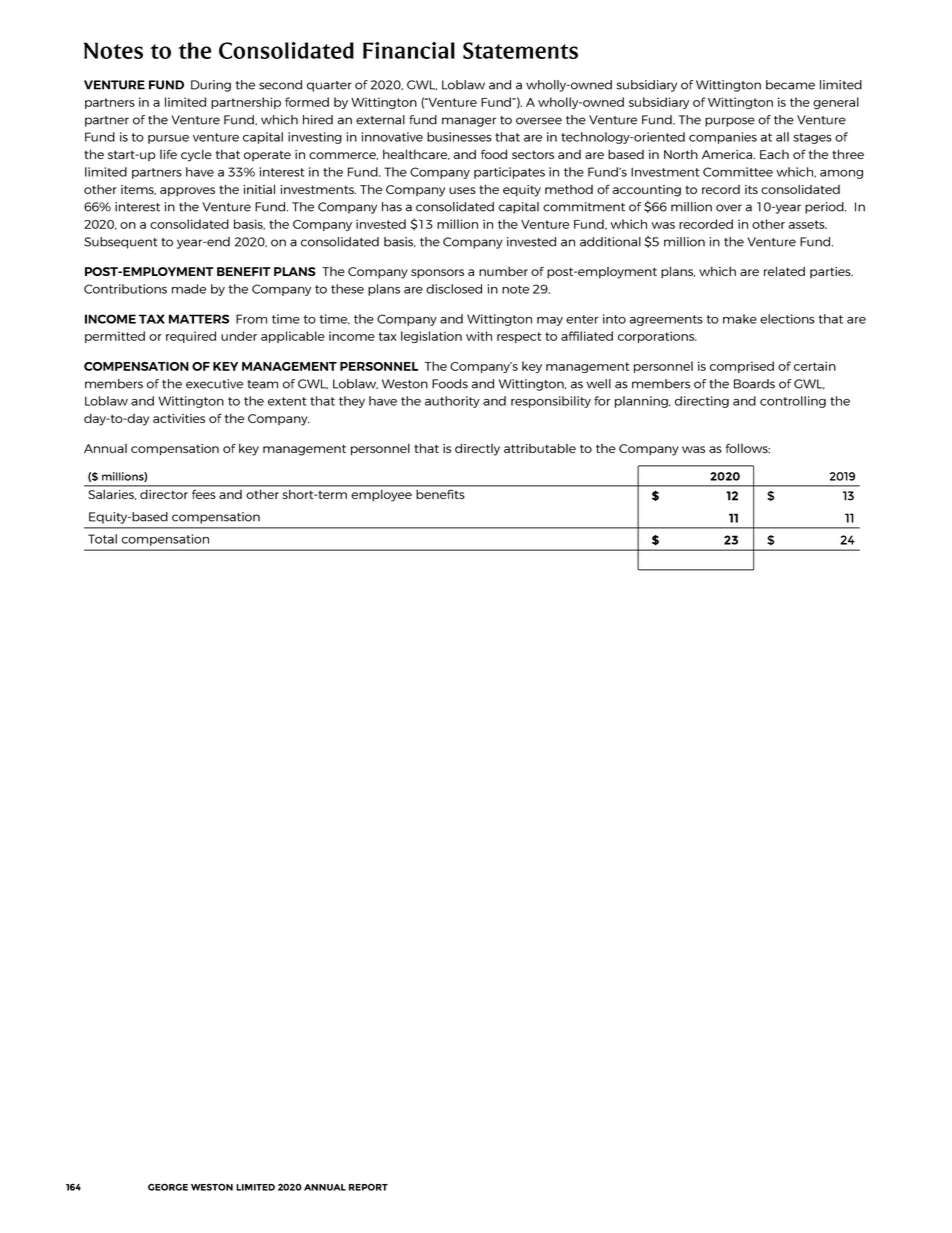 Image resolution: width=952 pixels, height=1233 pixels. I want to click on controlling, so click(793, 402).
